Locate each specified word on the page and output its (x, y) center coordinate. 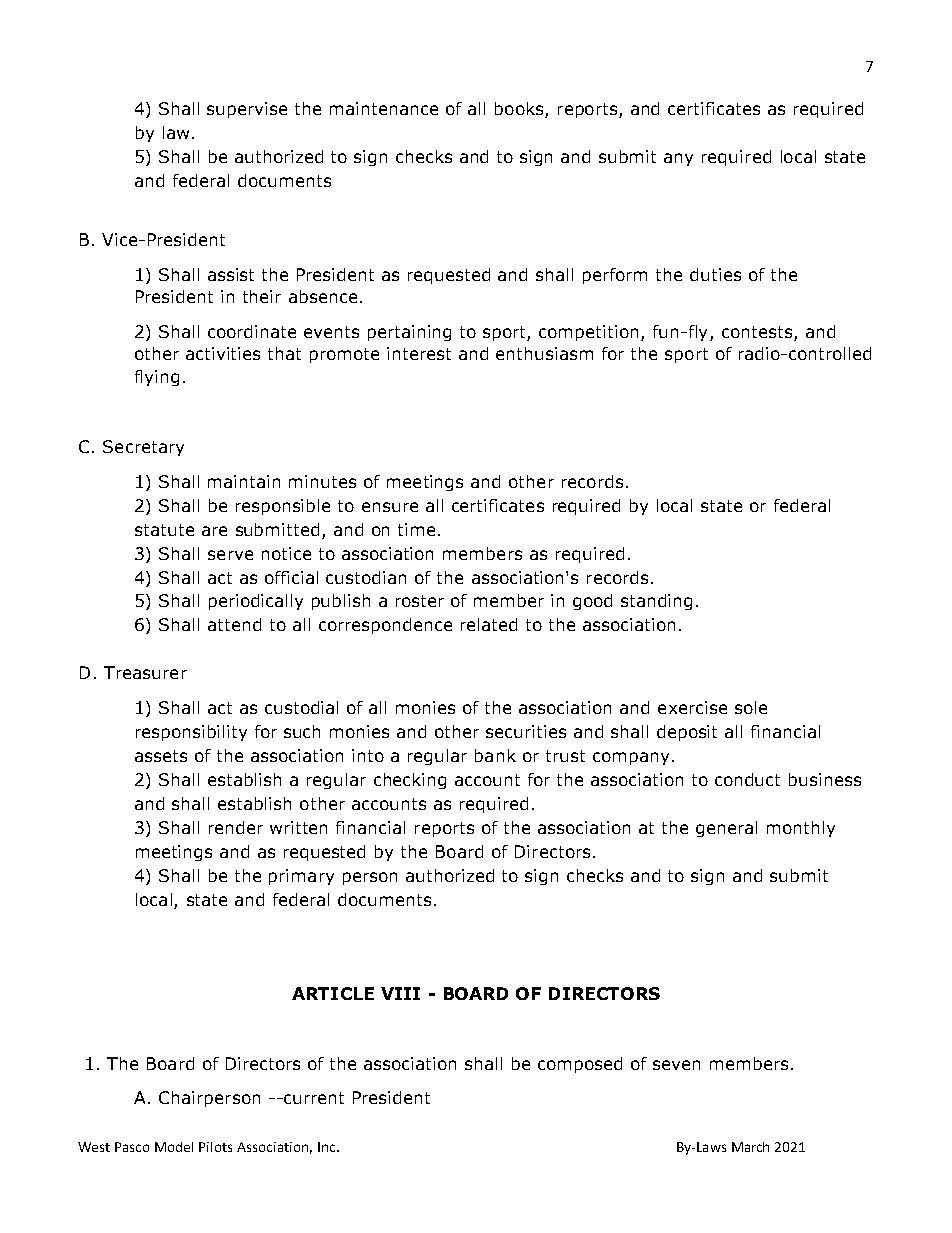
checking (410, 781)
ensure (390, 507)
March (750, 1147)
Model (174, 1147)
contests (757, 332)
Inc (328, 1147)
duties (715, 274)
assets (161, 756)
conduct (747, 779)
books (520, 110)
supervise (247, 110)
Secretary (143, 448)
